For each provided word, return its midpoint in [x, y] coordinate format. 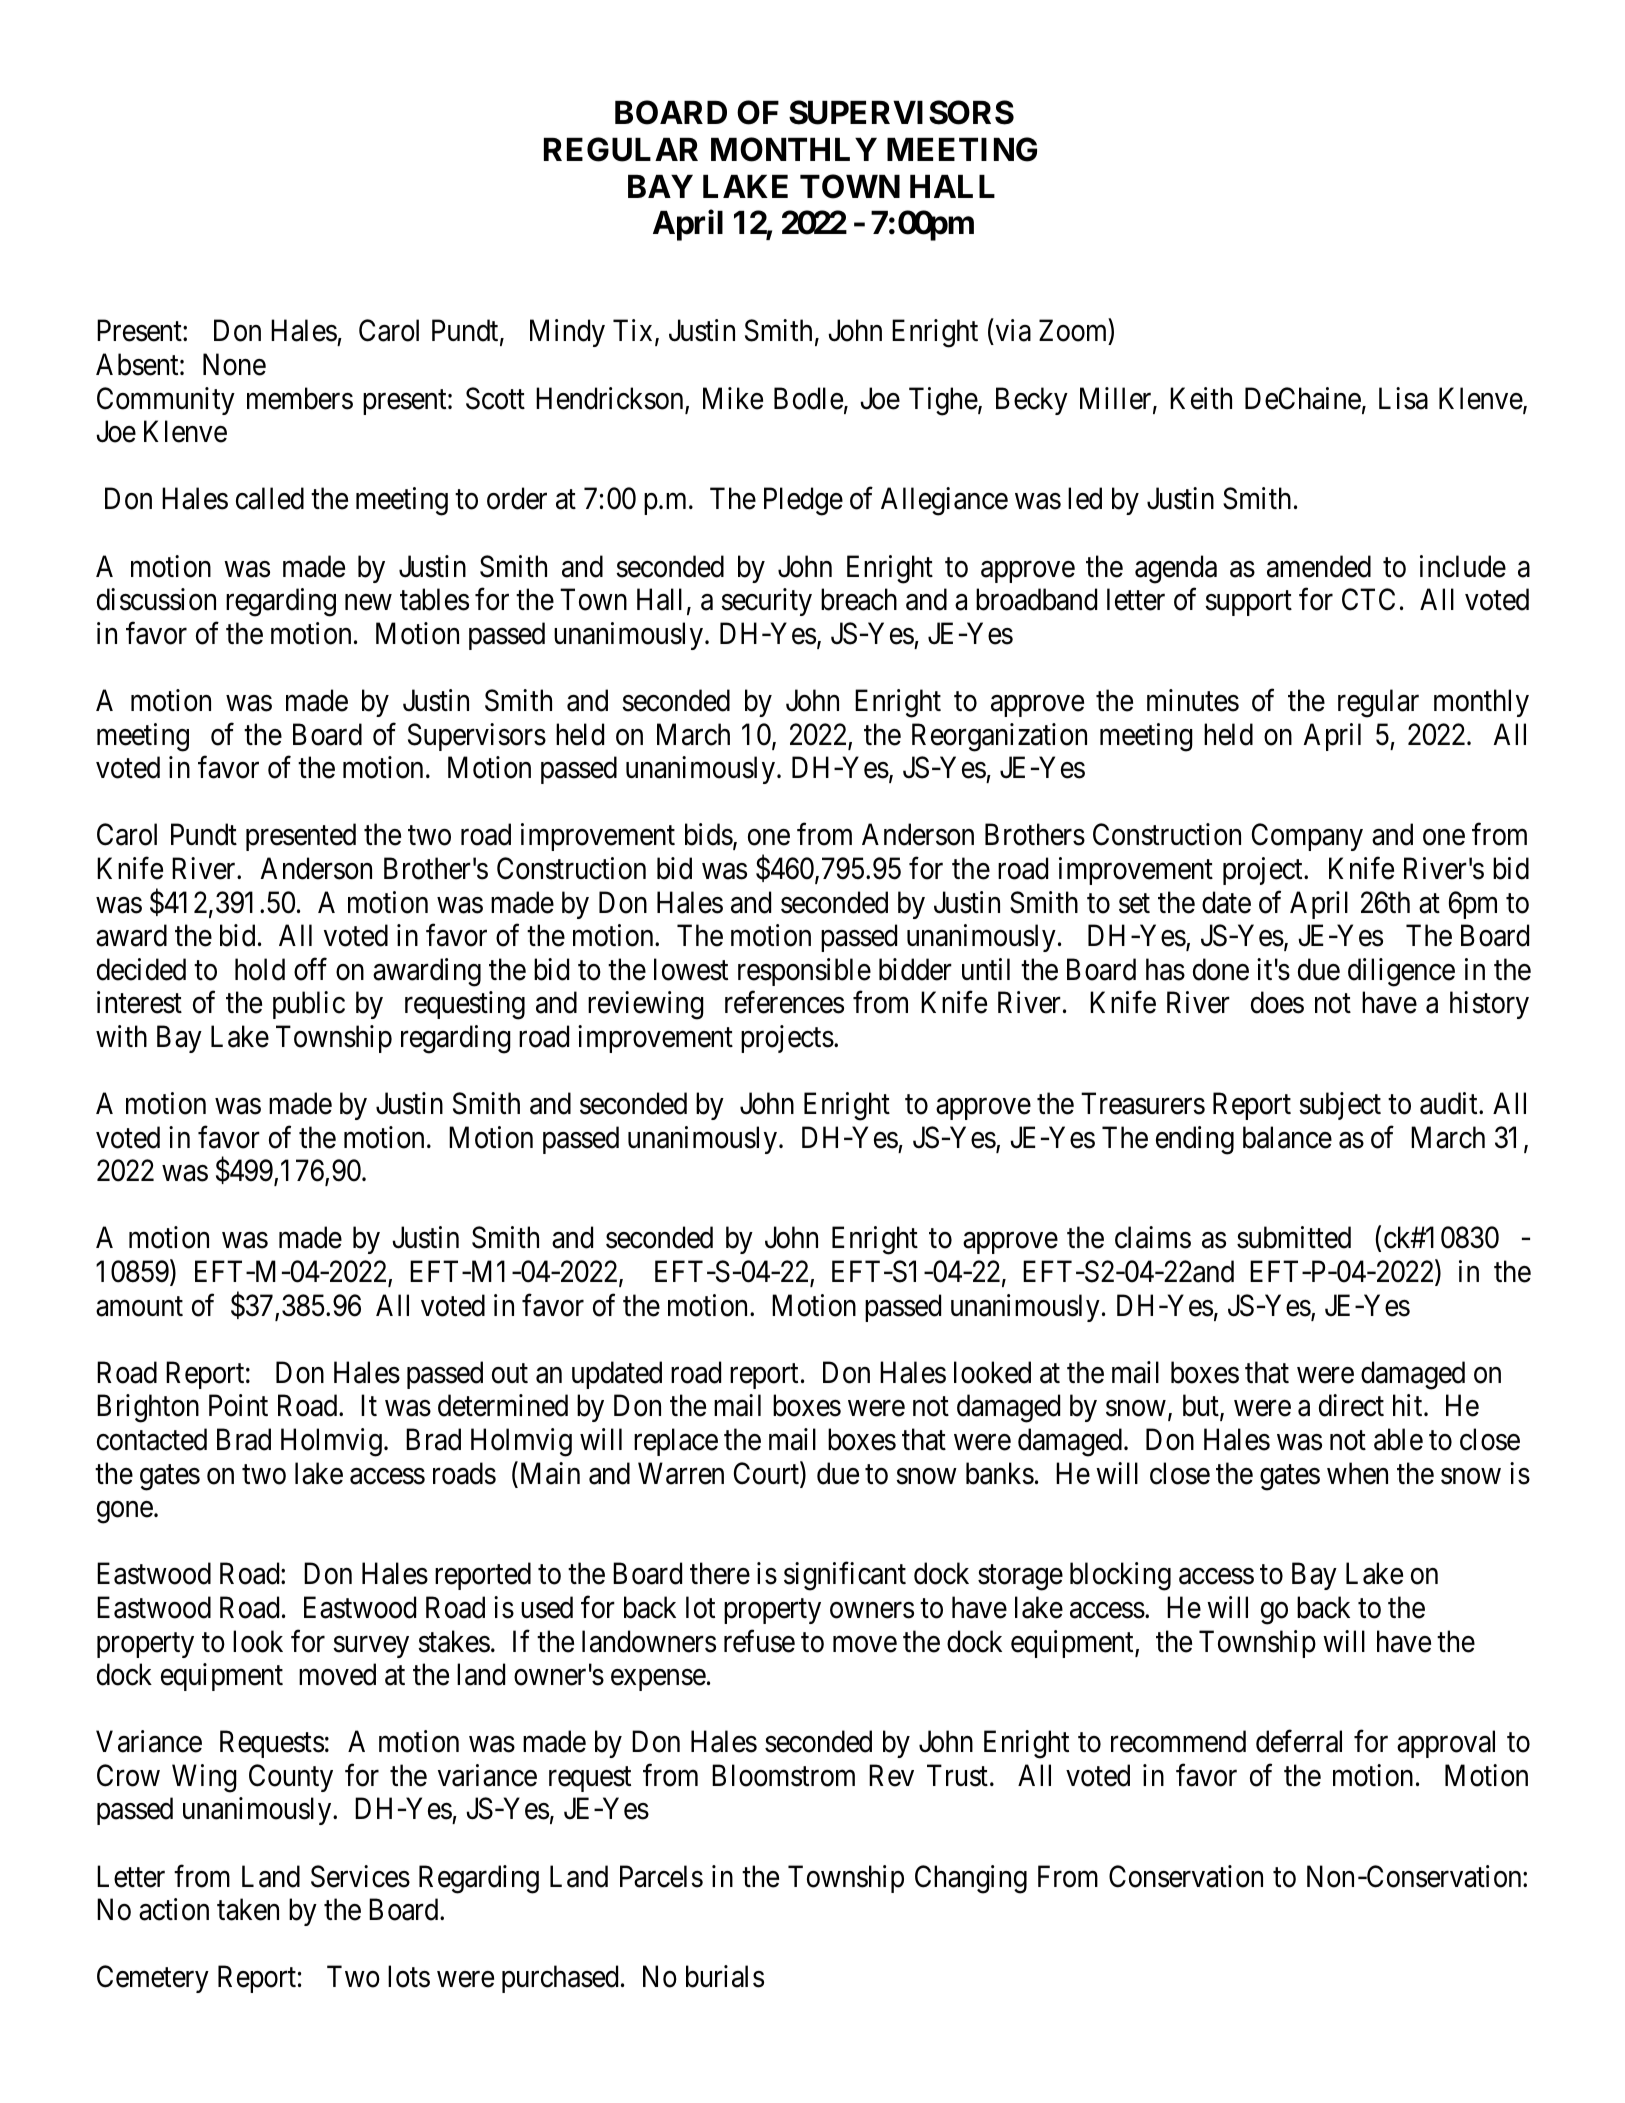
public [309, 1005]
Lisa [1403, 398]
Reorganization [999, 737]
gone [125, 1513]
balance [1287, 1137]
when [1357, 1473]
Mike [733, 398]
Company [1307, 837]
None [234, 365]
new [368, 603]
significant [845, 1576]
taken [248, 1909]
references [784, 1002]
